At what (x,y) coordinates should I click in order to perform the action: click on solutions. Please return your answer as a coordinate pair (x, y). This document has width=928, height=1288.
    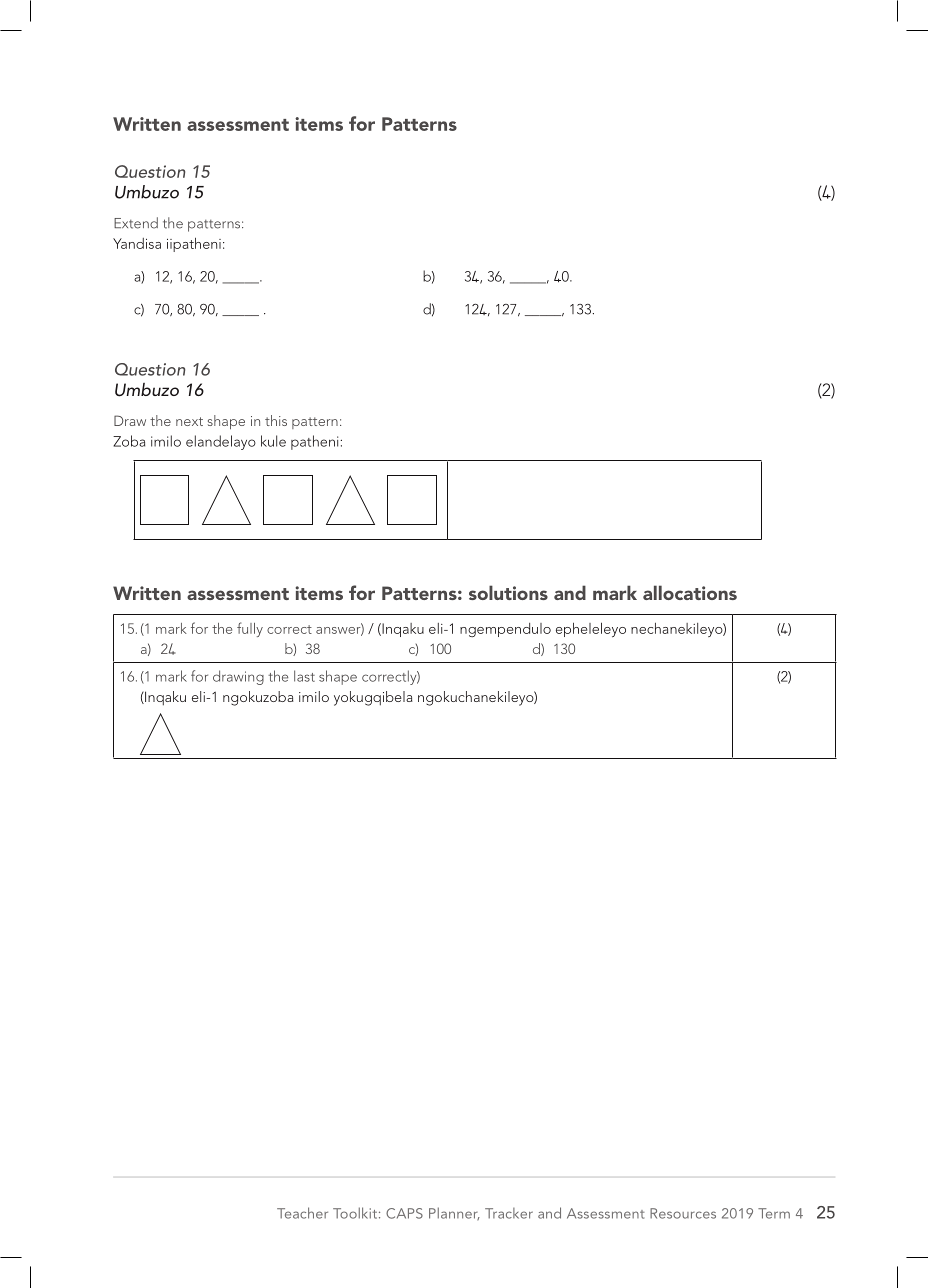
    Looking at the image, I should click on (508, 592).
